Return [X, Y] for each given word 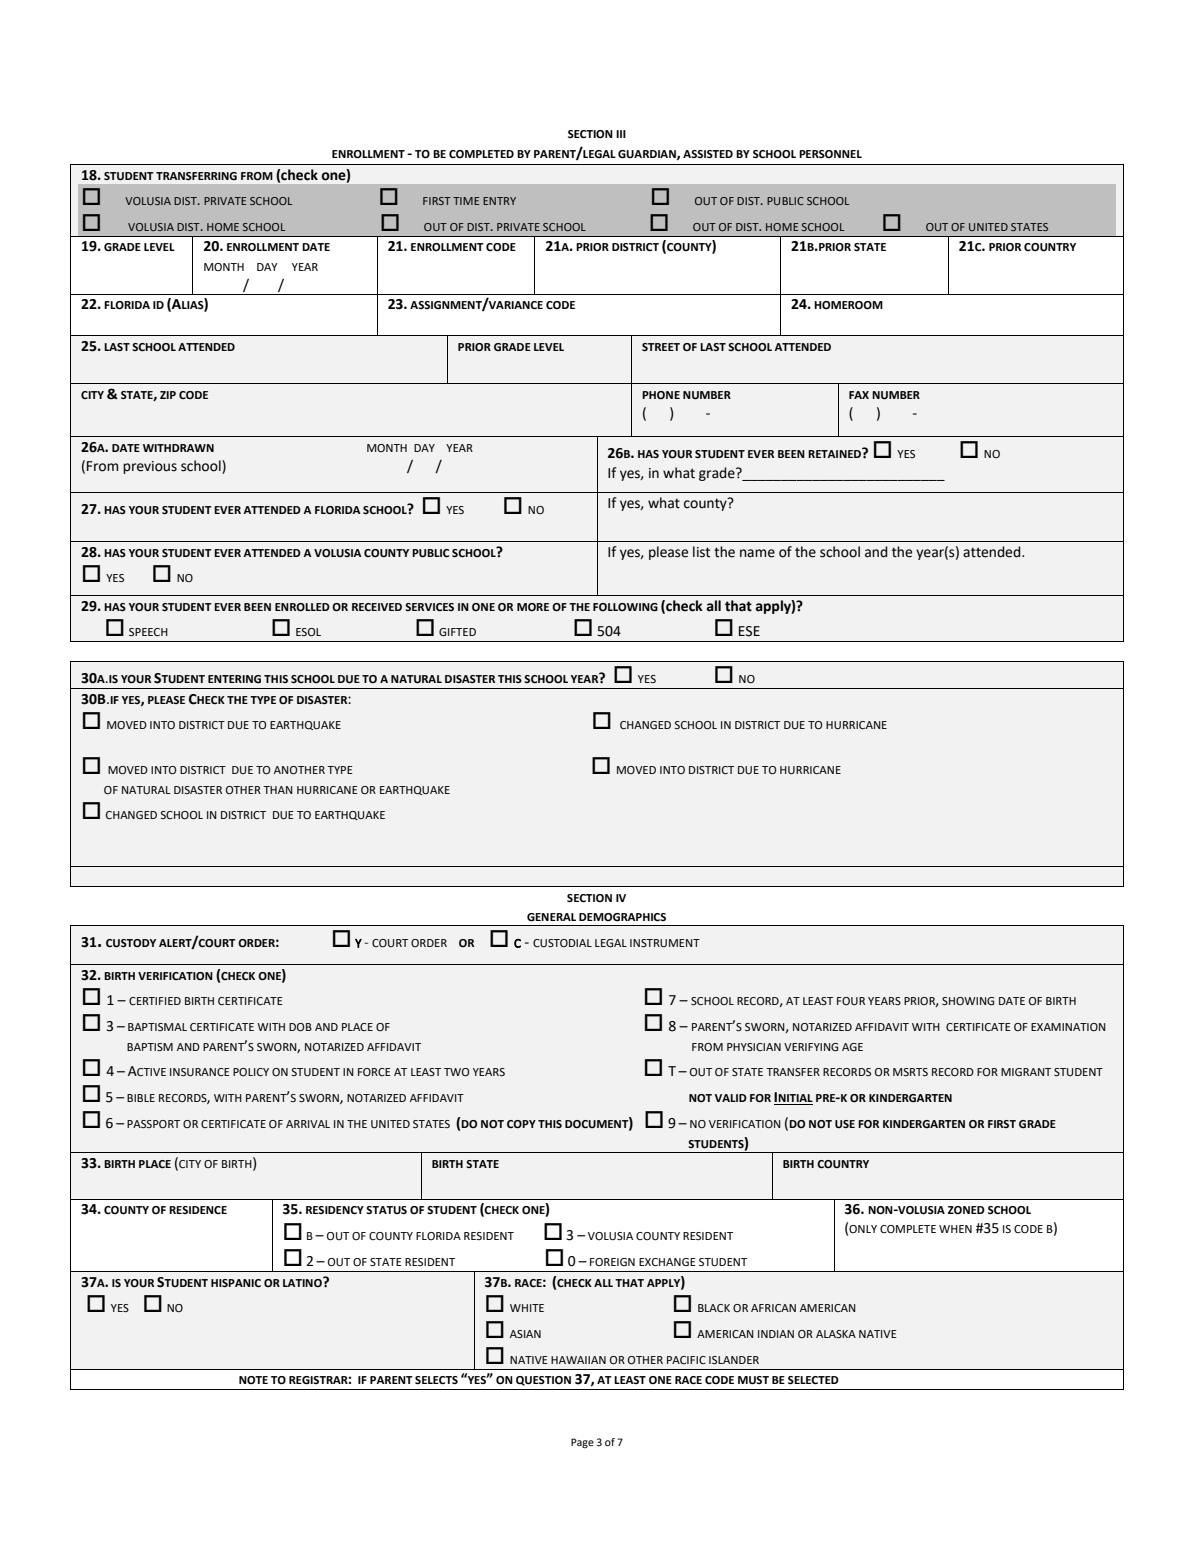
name [757, 553]
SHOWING [968, 1001]
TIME [466, 201]
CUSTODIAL [562, 943]
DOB [300, 1027]
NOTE [253, 1380]
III [621, 134]
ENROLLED [302, 607]
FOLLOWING [625, 607]
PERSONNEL [830, 154]
